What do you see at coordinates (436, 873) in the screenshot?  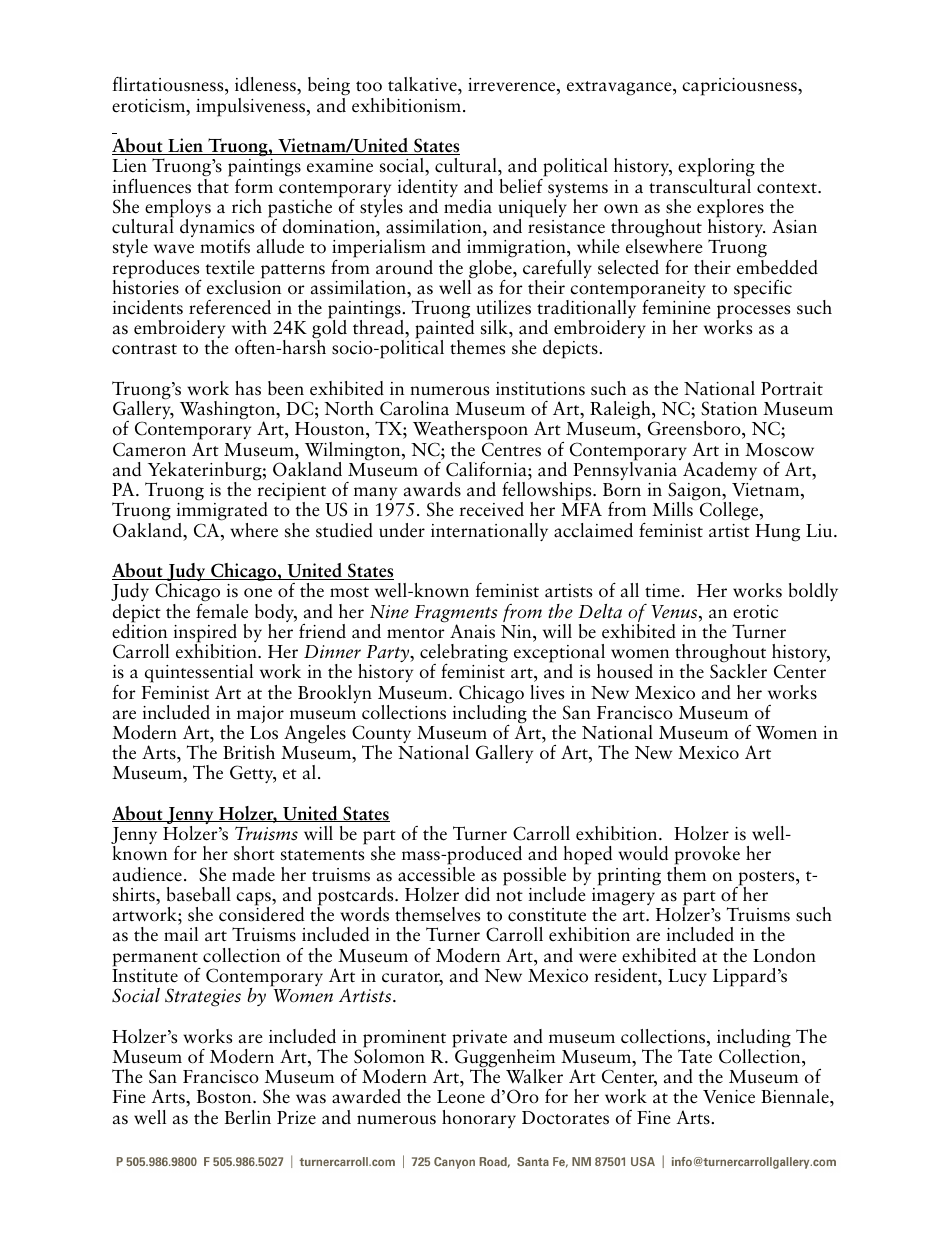 I see `accessible` at bounding box center [436, 873].
